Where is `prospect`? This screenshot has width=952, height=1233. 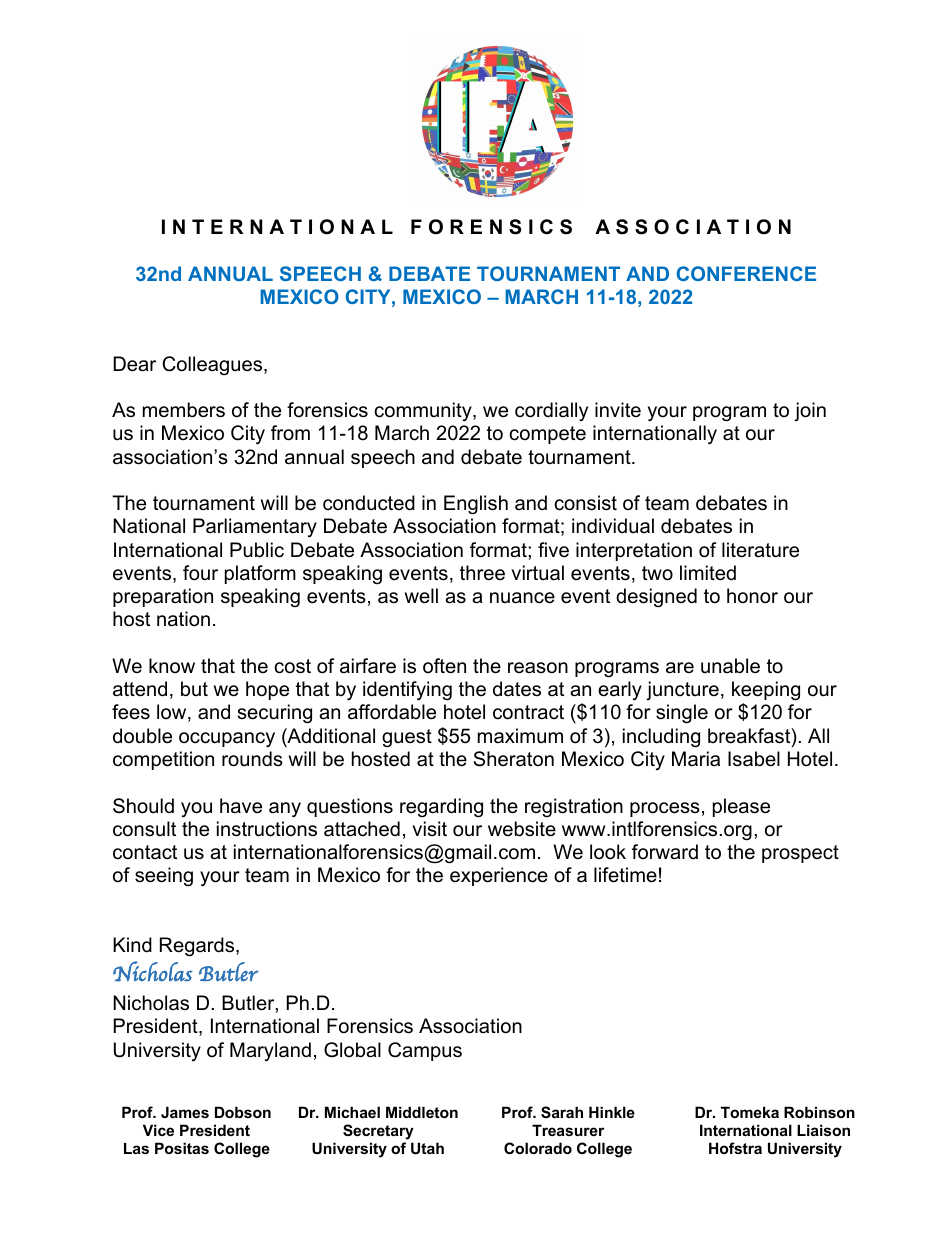
prospect is located at coordinates (800, 854).
